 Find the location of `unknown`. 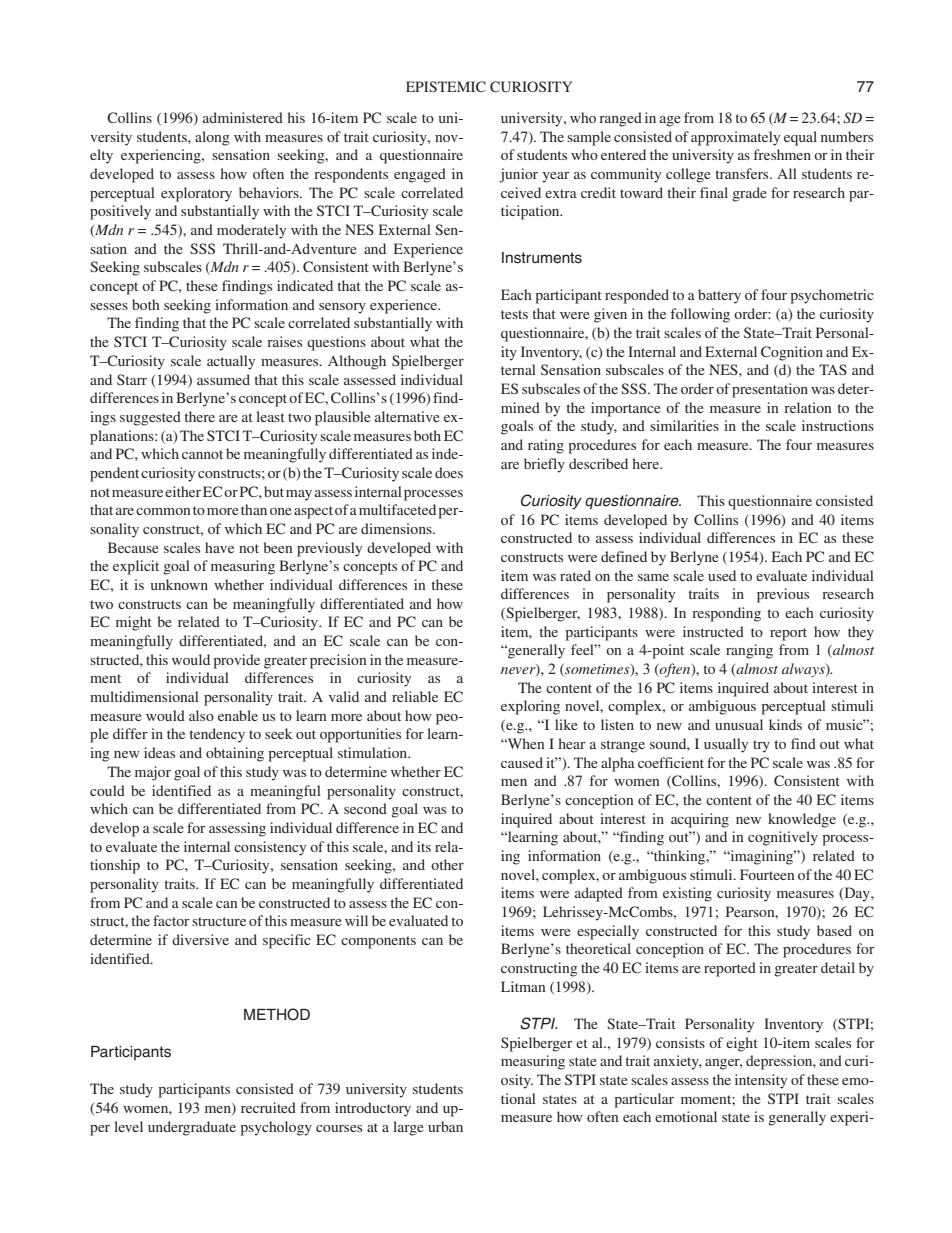

unknown is located at coordinates (179, 584).
